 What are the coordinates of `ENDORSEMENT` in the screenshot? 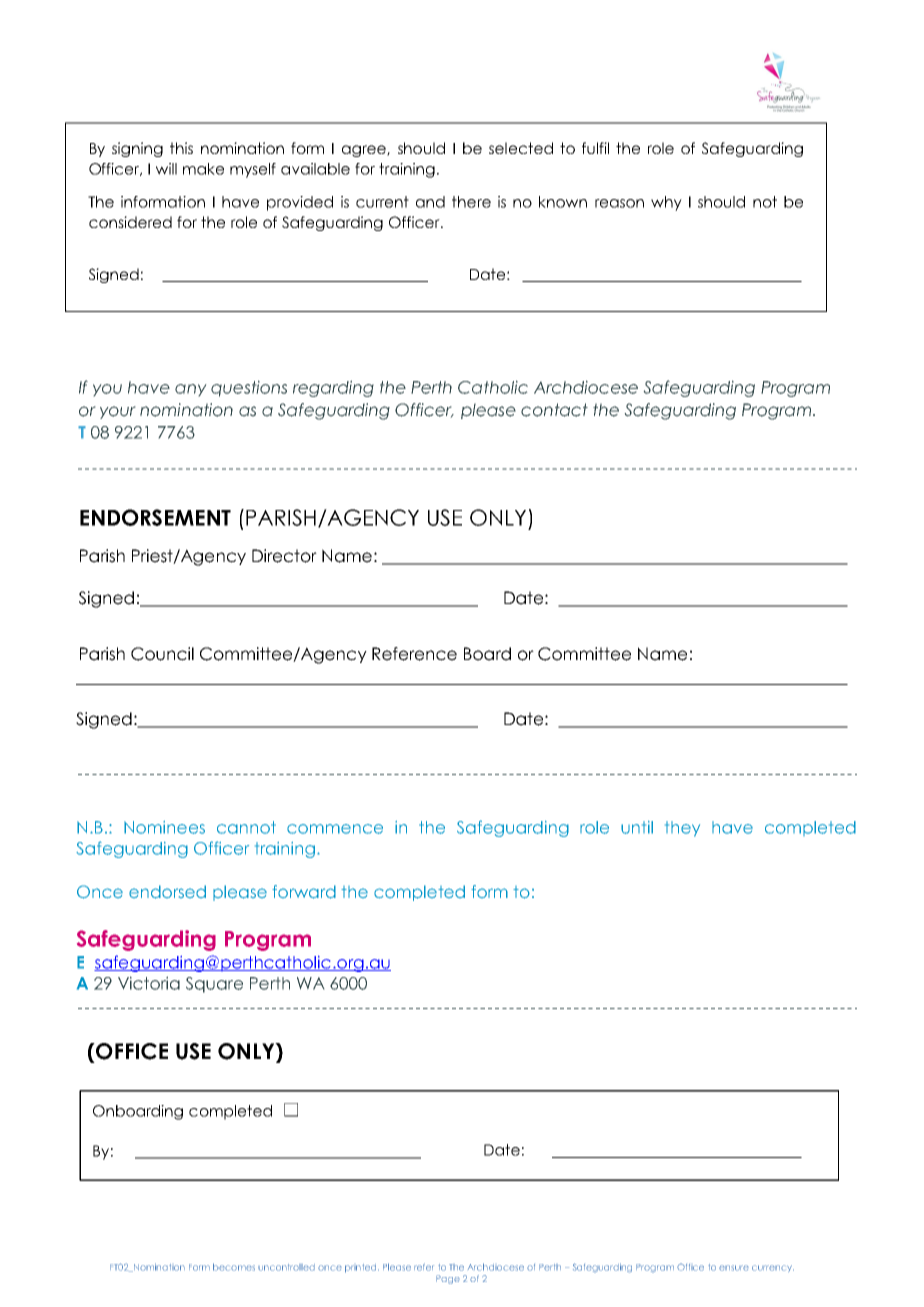 It's located at (155, 517).
